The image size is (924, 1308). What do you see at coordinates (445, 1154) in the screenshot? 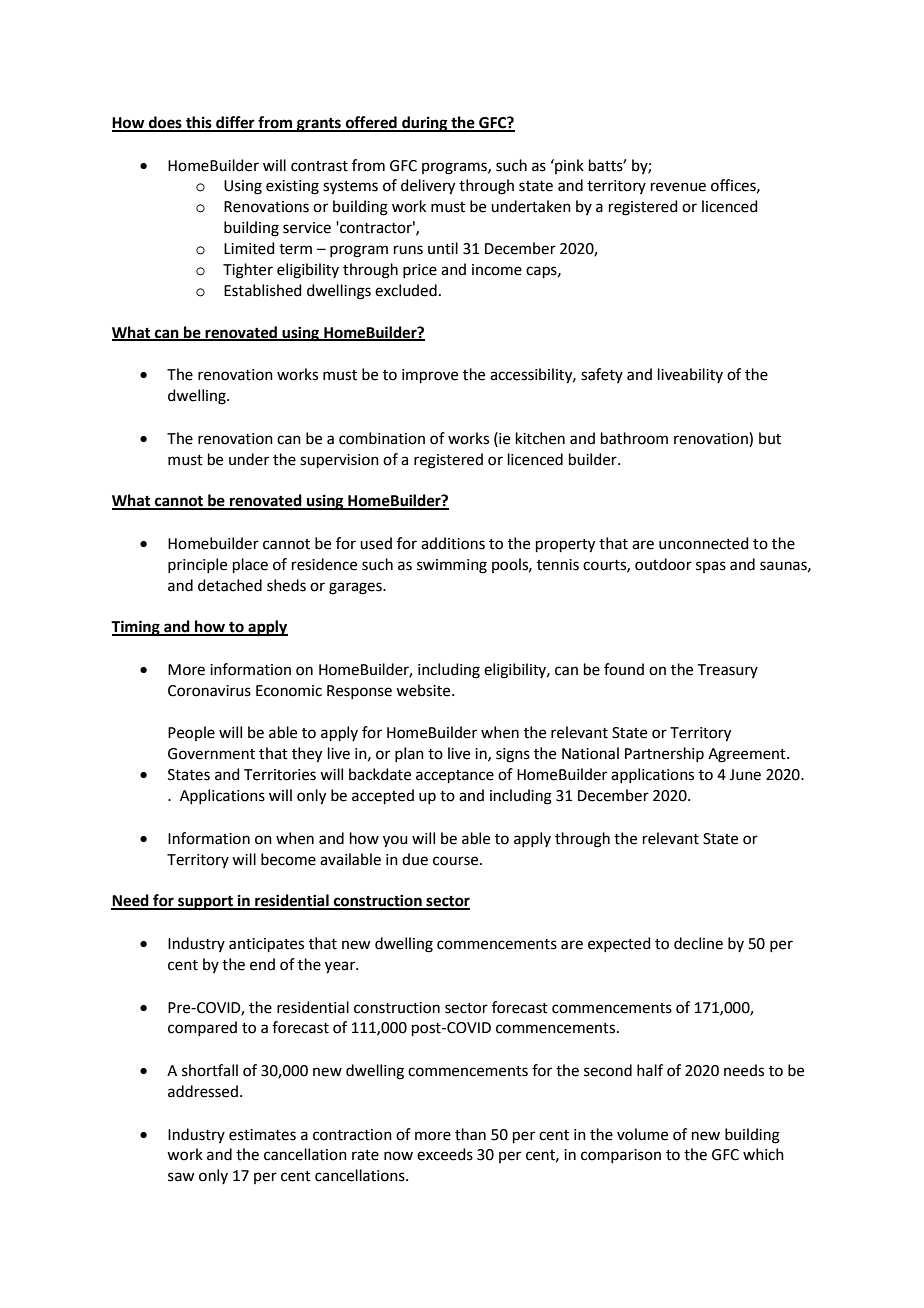
I see `exceeds` at bounding box center [445, 1154].
